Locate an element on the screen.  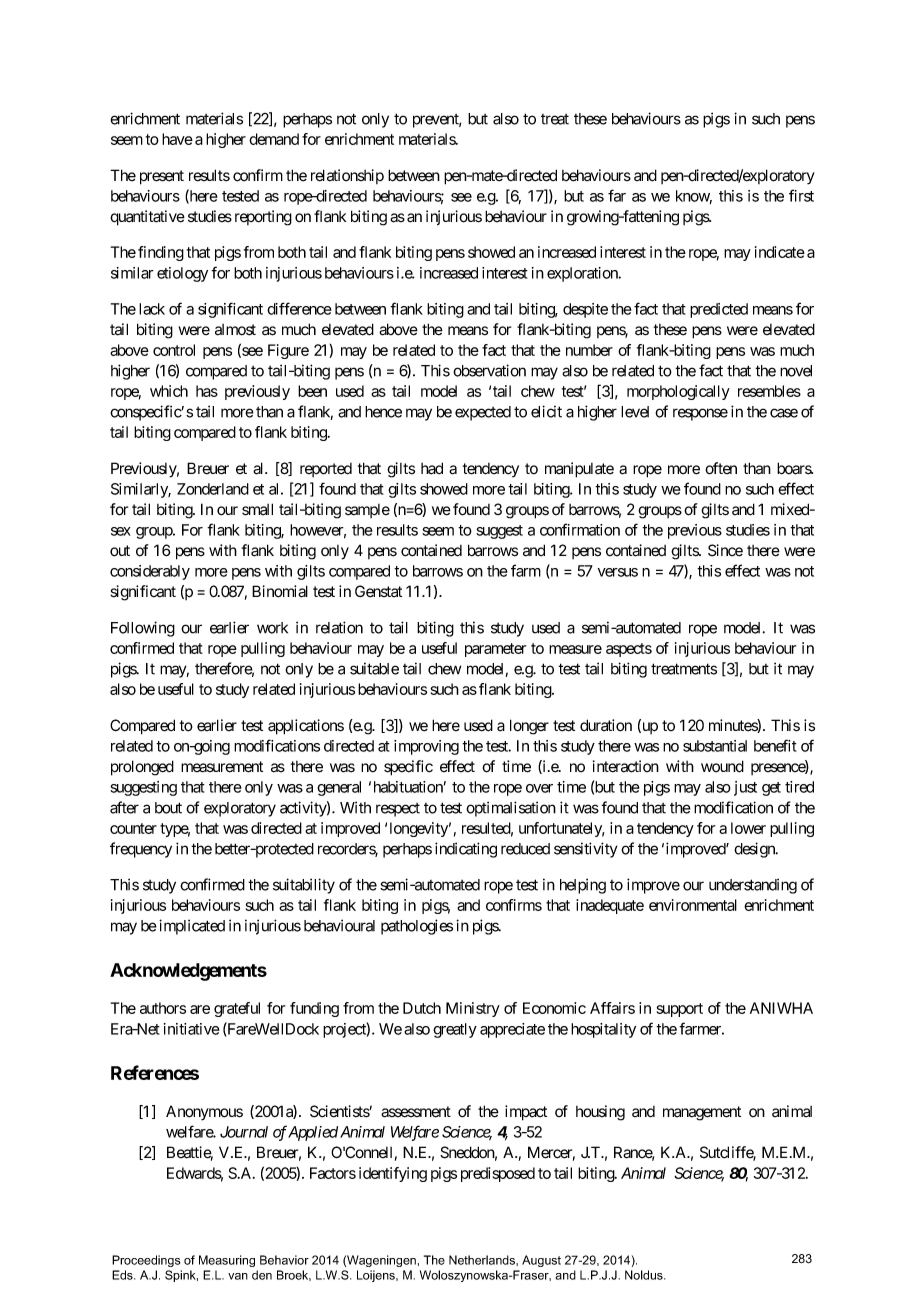
August is located at coordinates (541, 1261).
